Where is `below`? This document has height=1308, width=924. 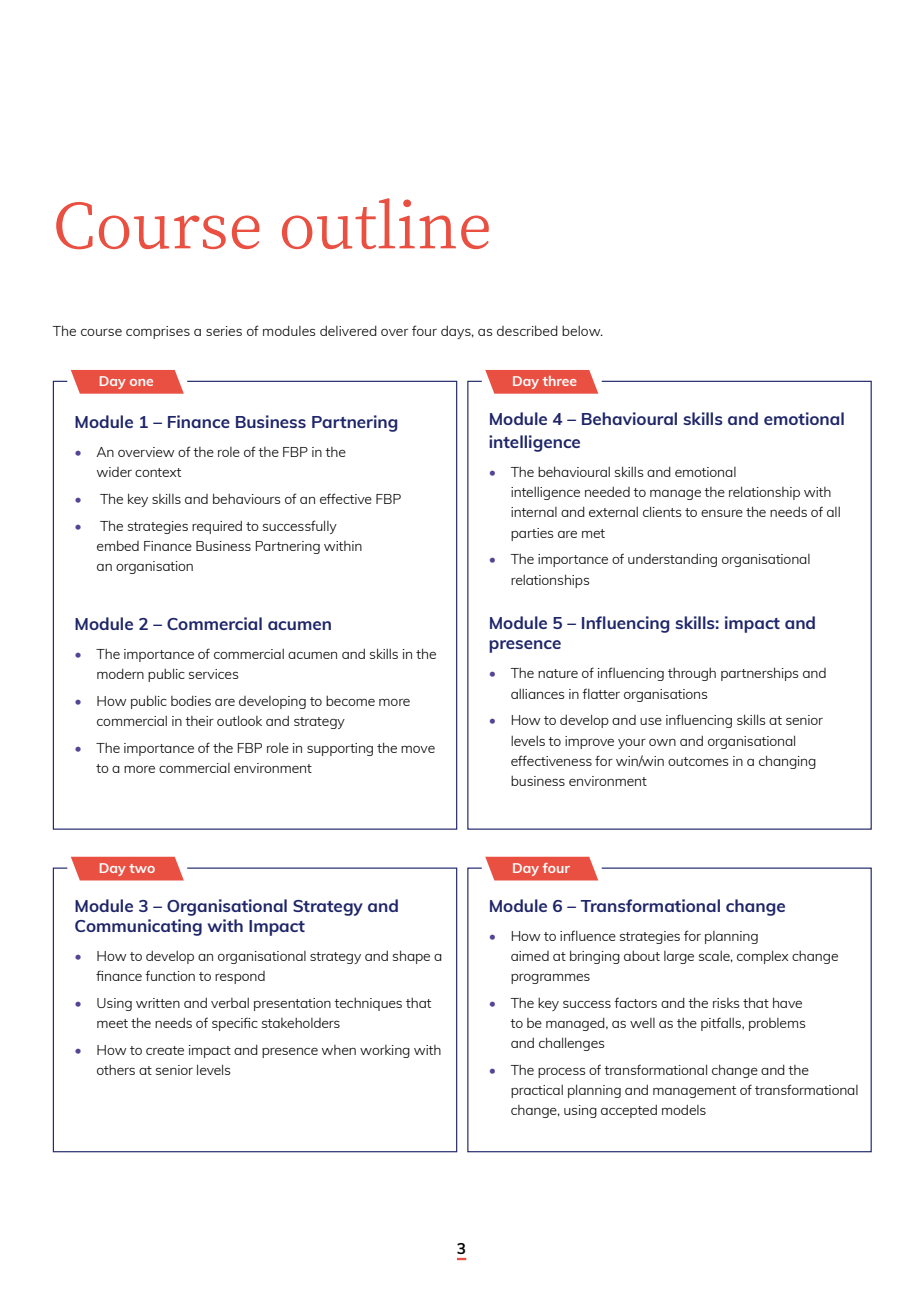
below is located at coordinates (582, 331).
